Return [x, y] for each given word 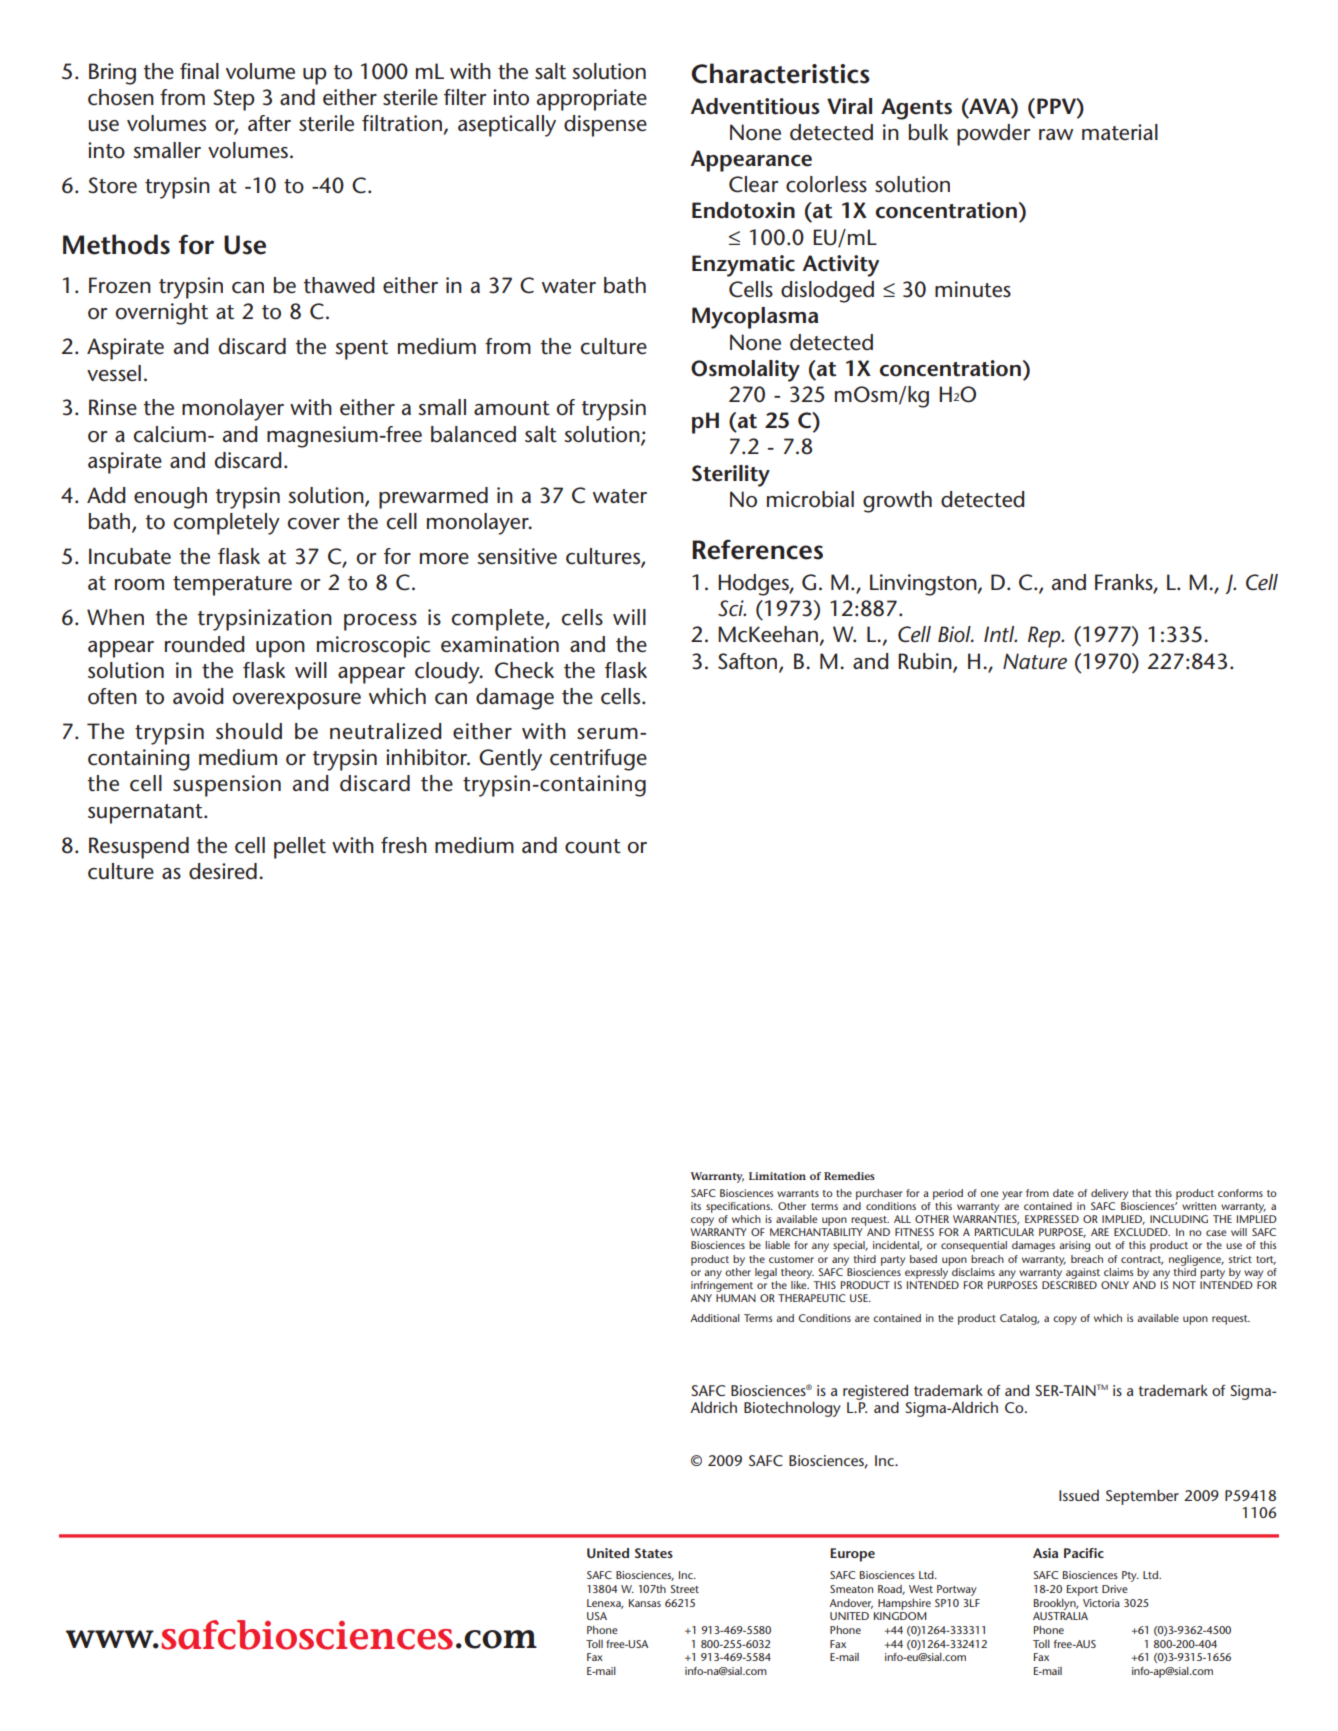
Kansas [645, 1603]
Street [684, 1589]
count [593, 846]
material [1120, 132]
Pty [1130, 1576]
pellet [300, 848]
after [269, 123]
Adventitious [755, 106]
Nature [1035, 661]
